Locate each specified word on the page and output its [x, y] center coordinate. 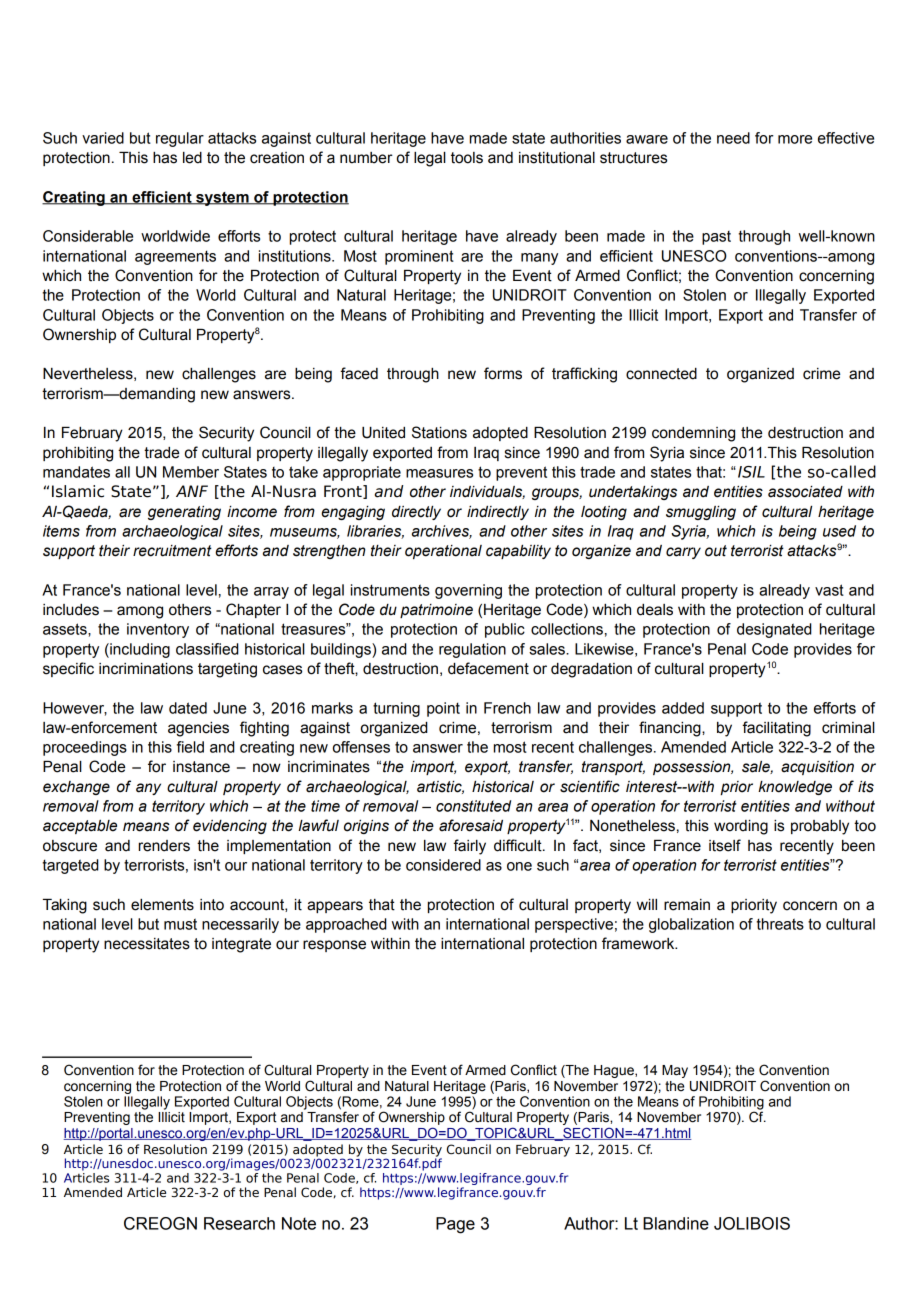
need [733, 138]
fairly [469, 847]
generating [184, 513]
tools [467, 158]
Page [455, 1225]
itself [725, 845]
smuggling [701, 513]
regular [180, 139]
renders [164, 846]
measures [439, 473]
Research [239, 1223]
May [675, 1071]
